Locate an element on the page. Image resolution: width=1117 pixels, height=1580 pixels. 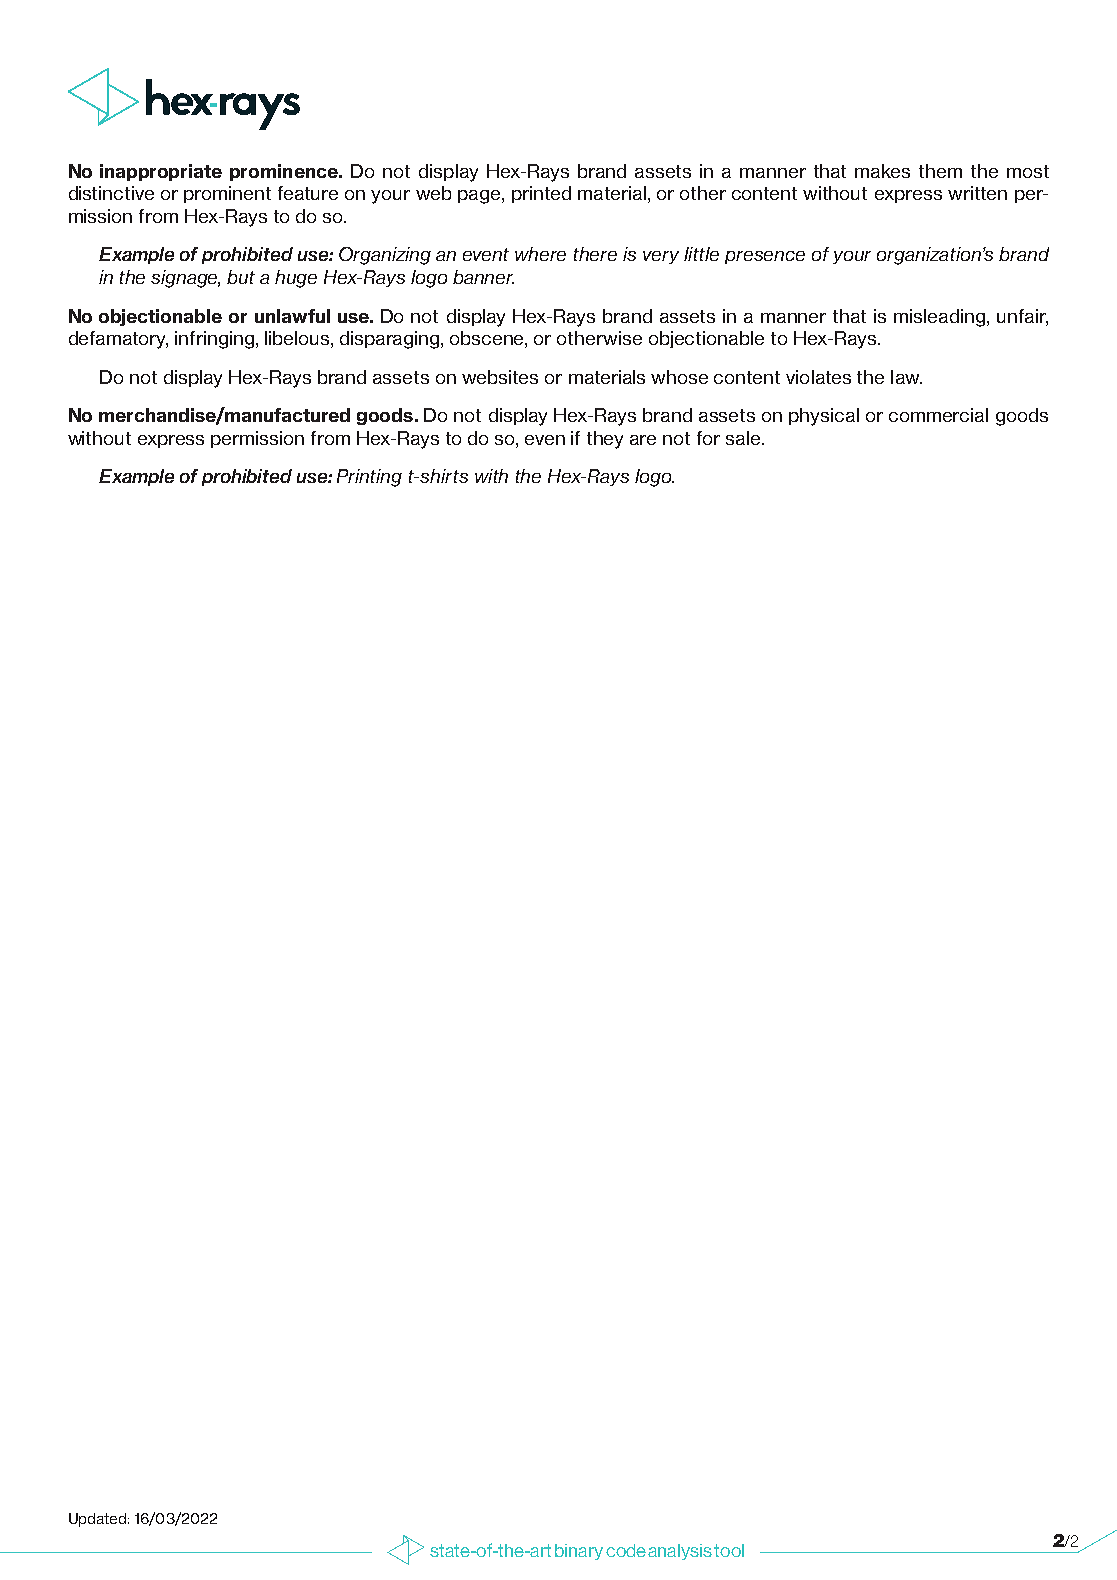
sale is located at coordinates (744, 438).
